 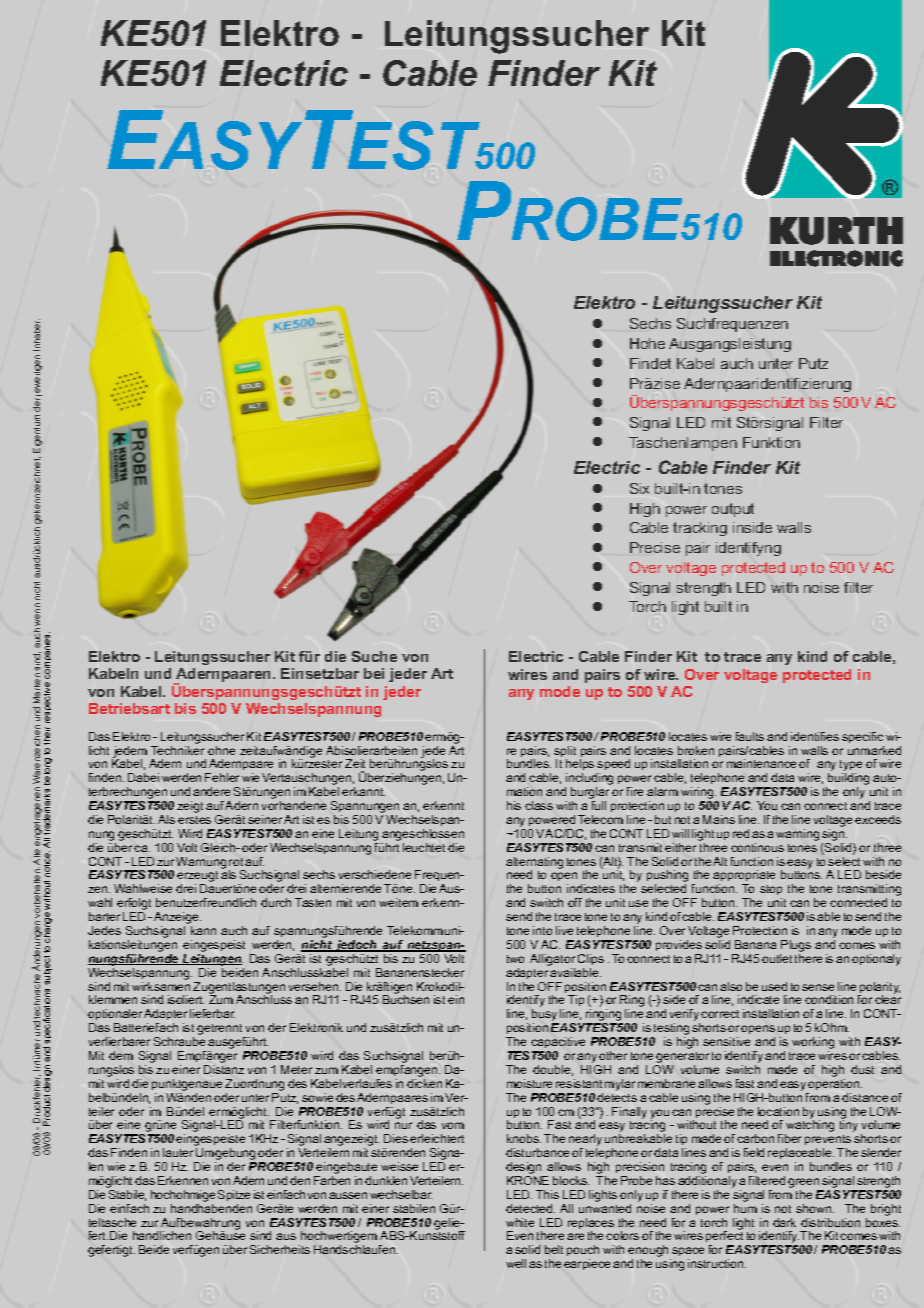 I want to click on Findet, so click(x=650, y=363).
